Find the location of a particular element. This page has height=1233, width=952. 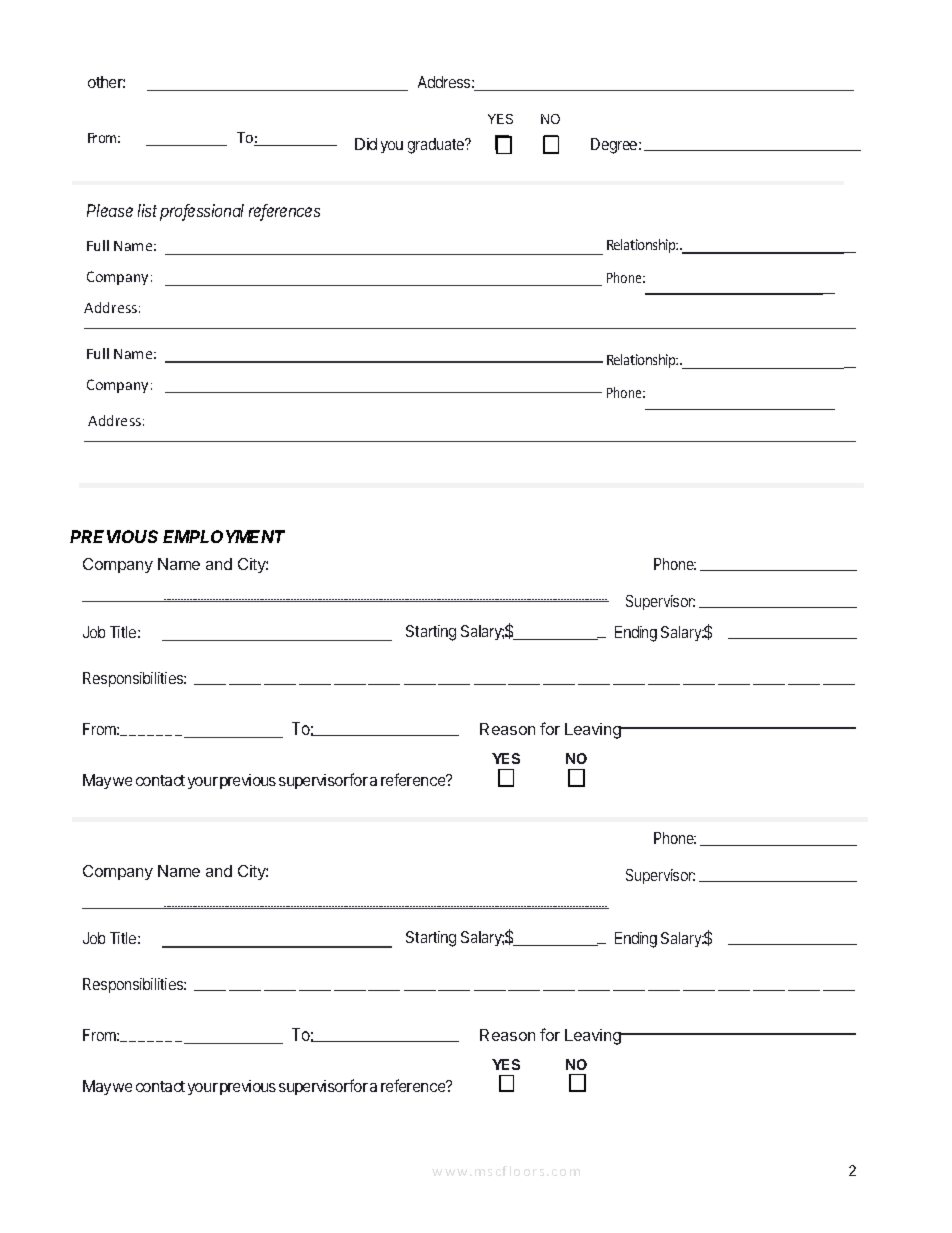

professional is located at coordinates (202, 212).
